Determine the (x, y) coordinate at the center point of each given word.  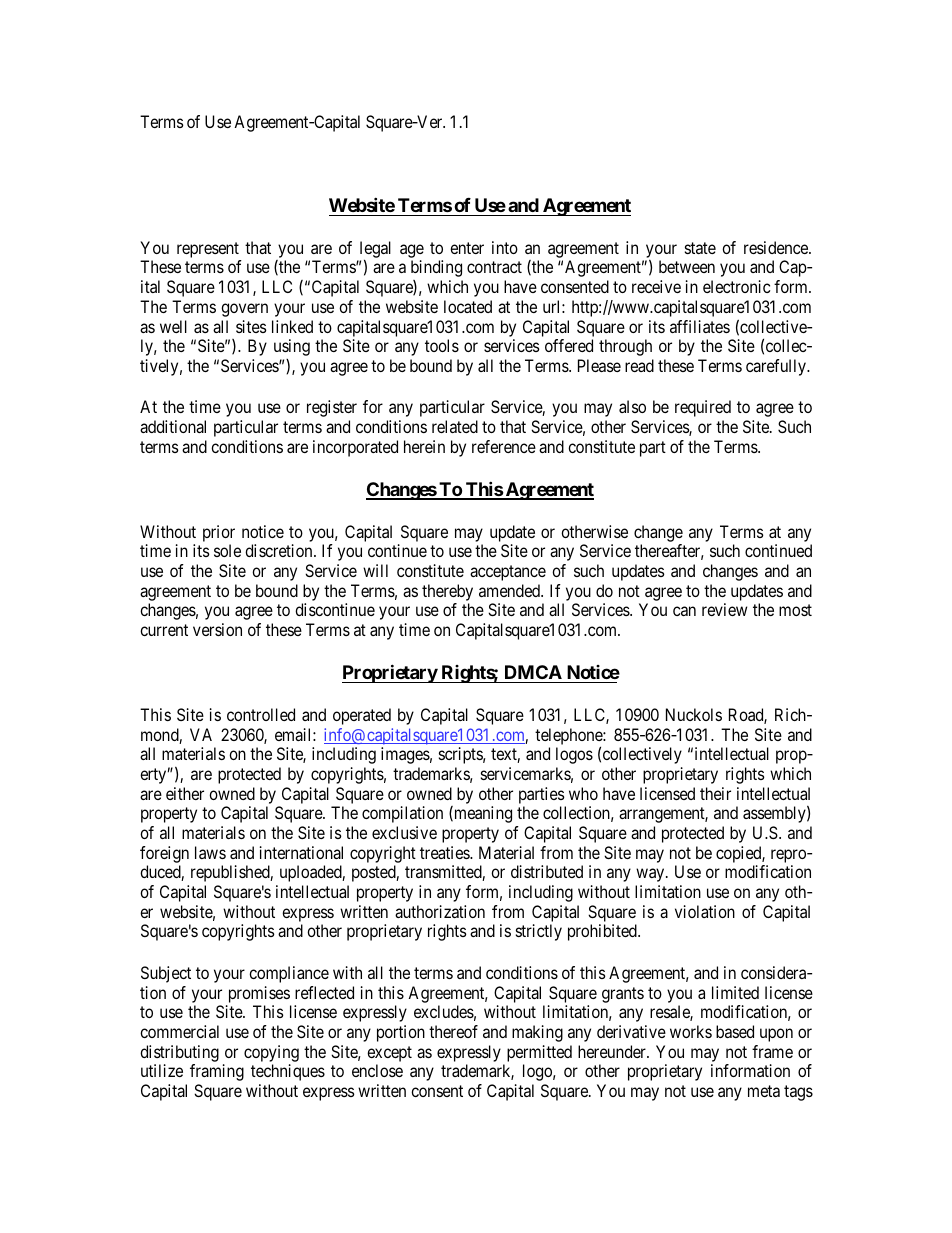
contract (494, 267)
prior (219, 533)
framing (217, 1072)
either (185, 793)
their (715, 793)
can (684, 611)
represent (208, 250)
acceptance (508, 573)
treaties (445, 852)
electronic (736, 286)
